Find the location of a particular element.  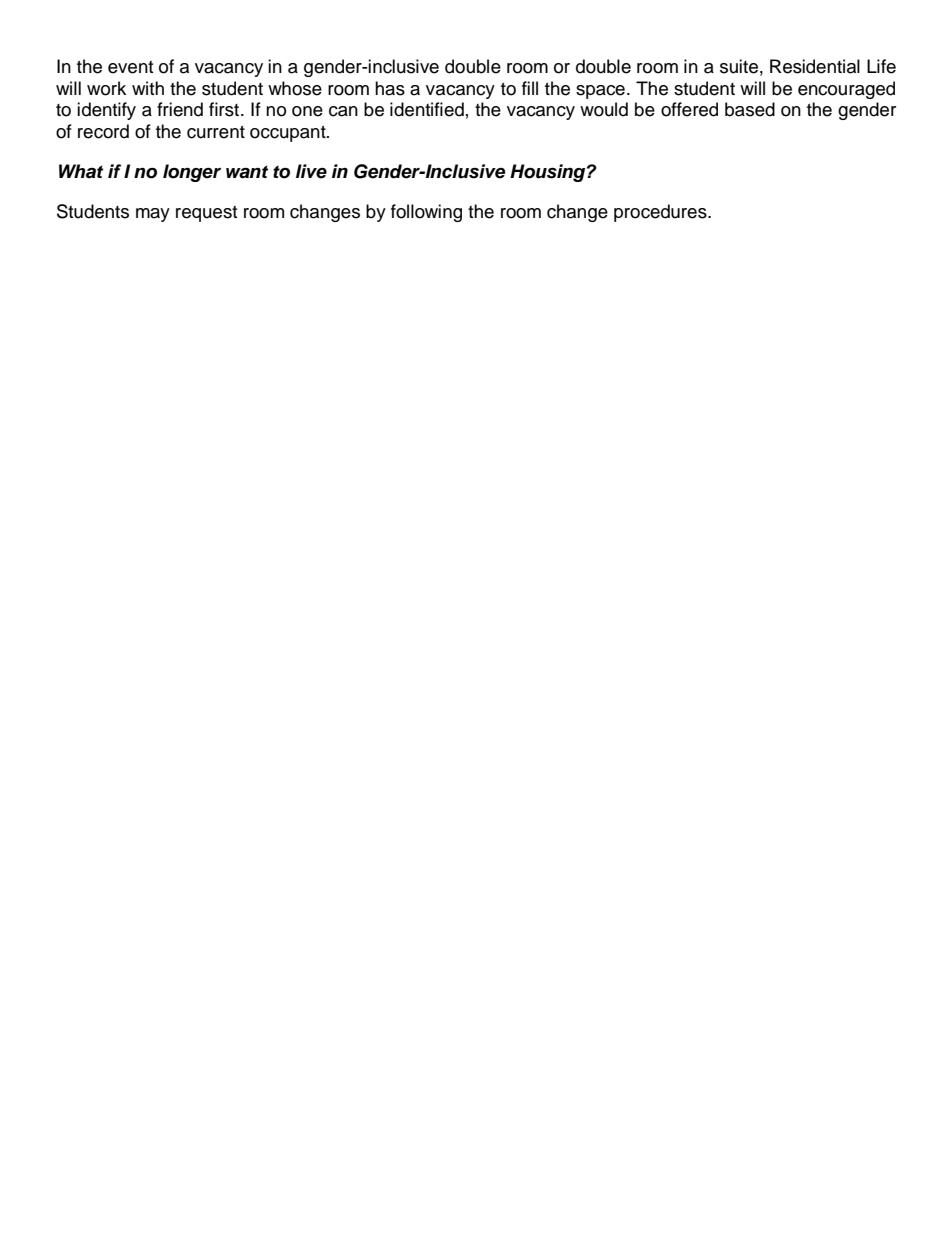

based is located at coordinates (750, 109).
